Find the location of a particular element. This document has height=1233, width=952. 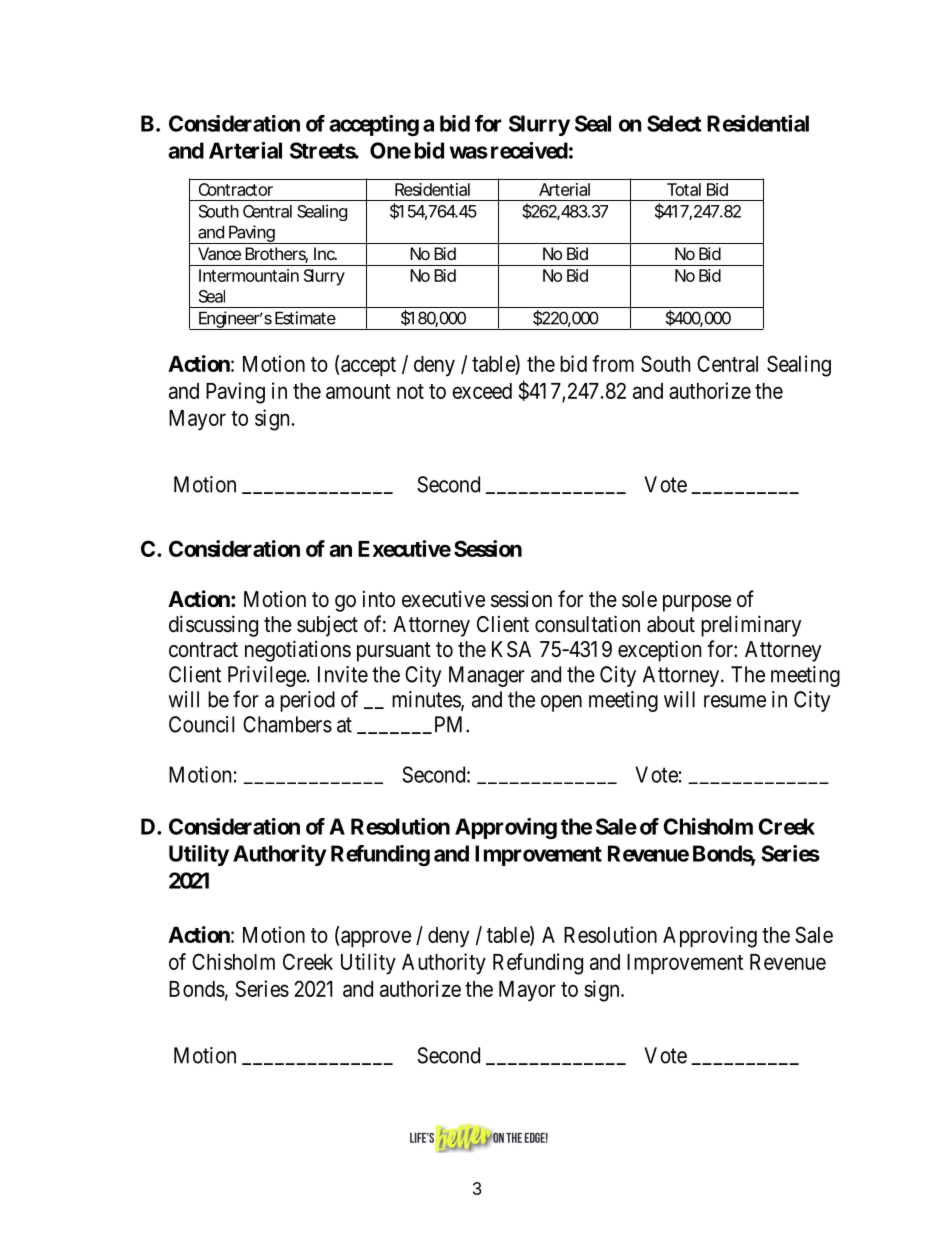

purpose is located at coordinates (697, 603).
